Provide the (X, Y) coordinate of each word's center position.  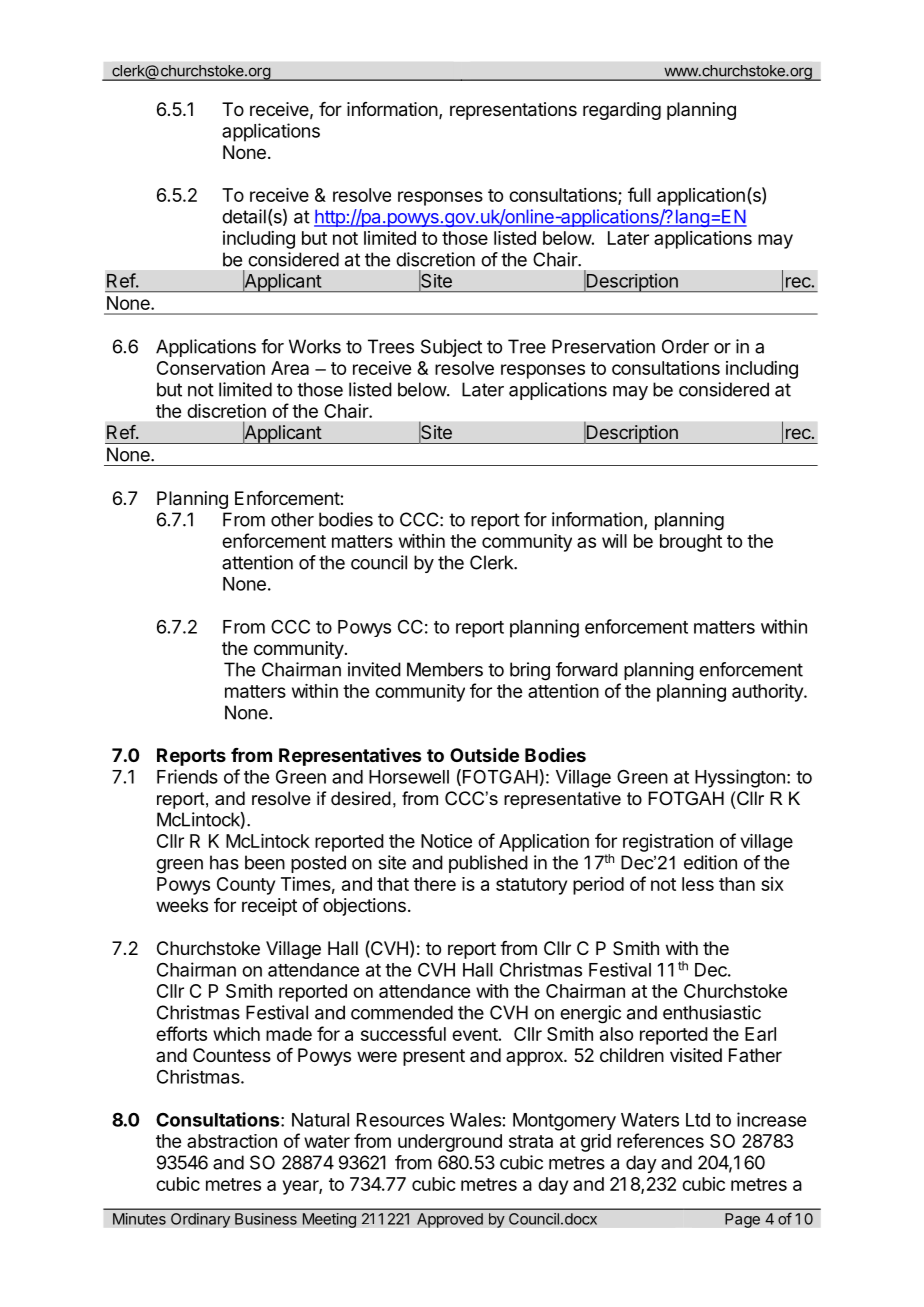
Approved (450, 1220)
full (639, 194)
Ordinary (200, 1220)
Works (315, 346)
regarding (622, 111)
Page (742, 1220)
